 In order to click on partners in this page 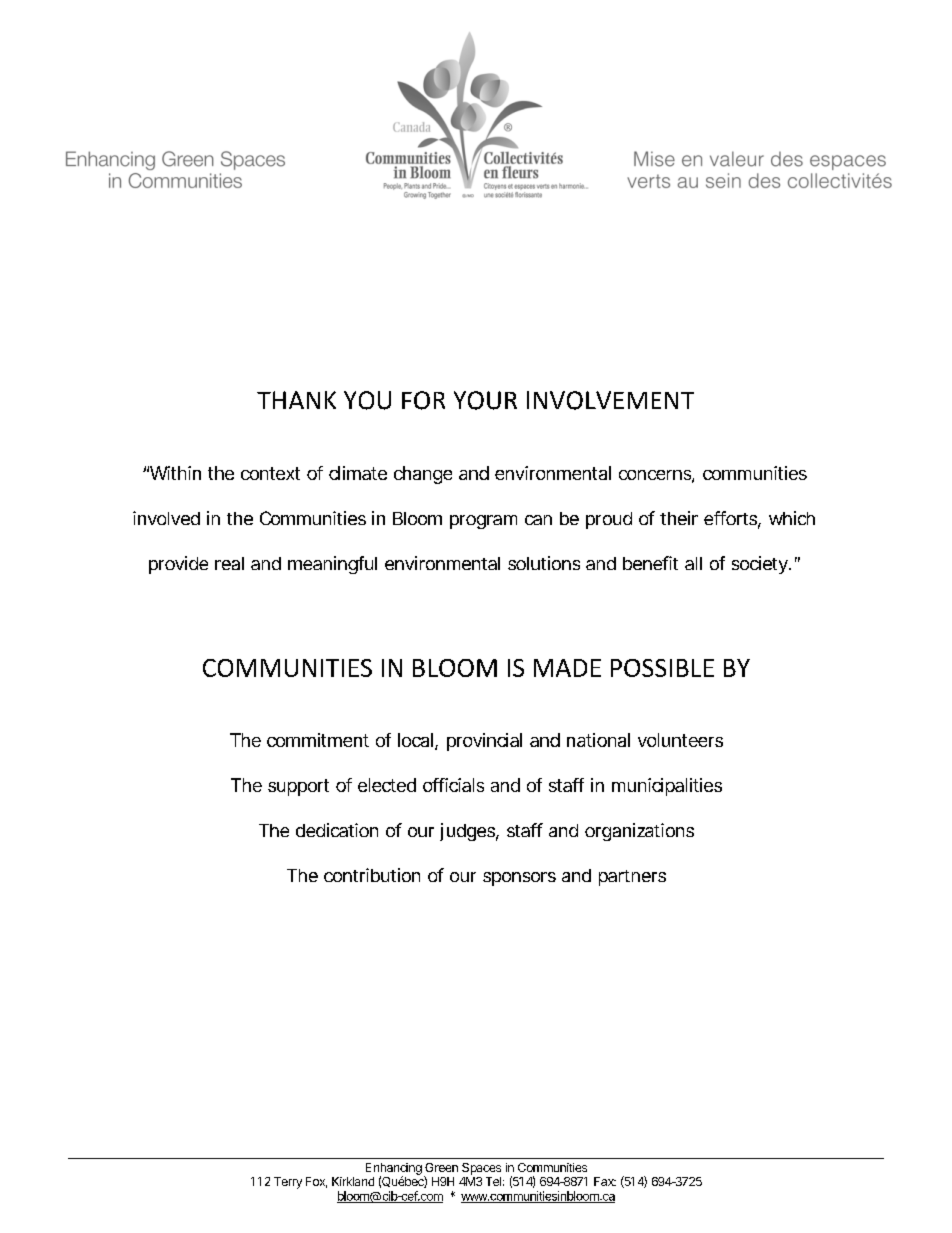, I will do `click(632, 878)`.
